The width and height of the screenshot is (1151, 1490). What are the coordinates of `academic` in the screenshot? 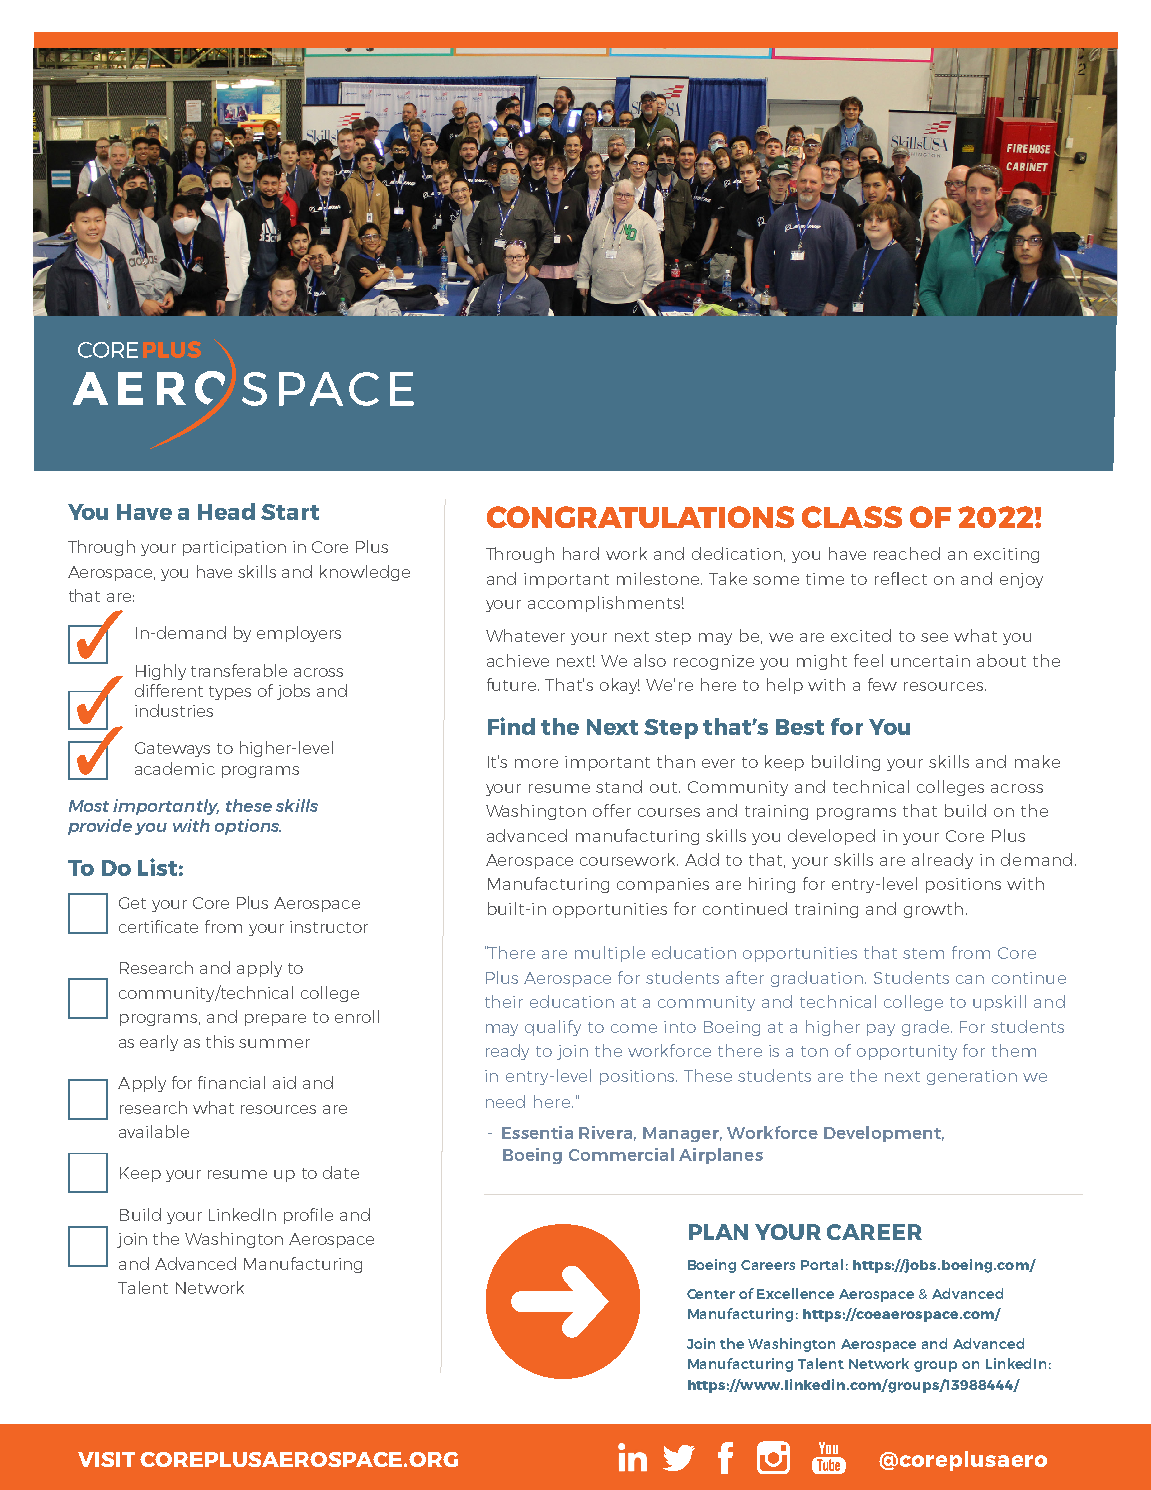 It's located at (175, 768).
